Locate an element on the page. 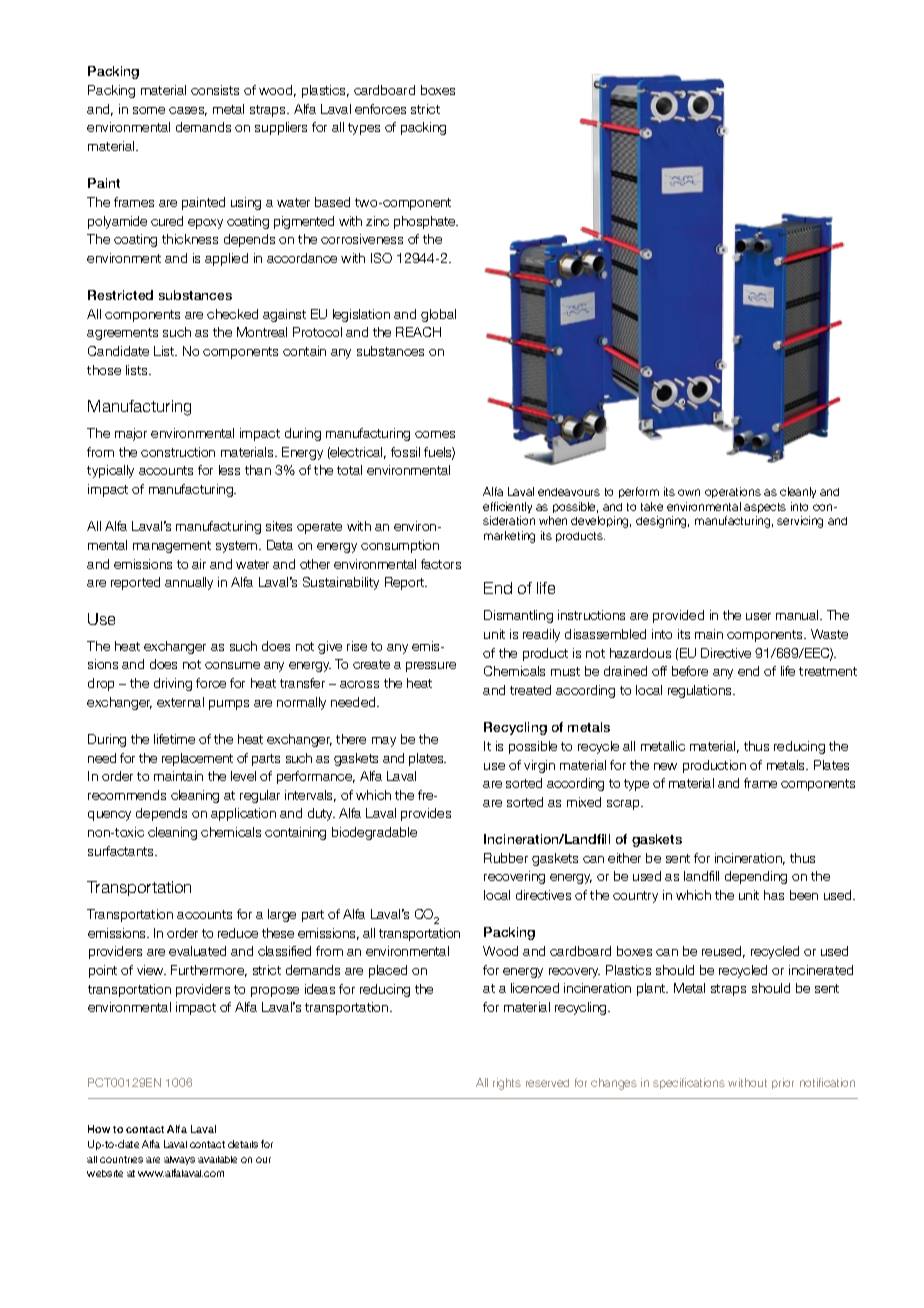  consume is located at coordinates (232, 665).
